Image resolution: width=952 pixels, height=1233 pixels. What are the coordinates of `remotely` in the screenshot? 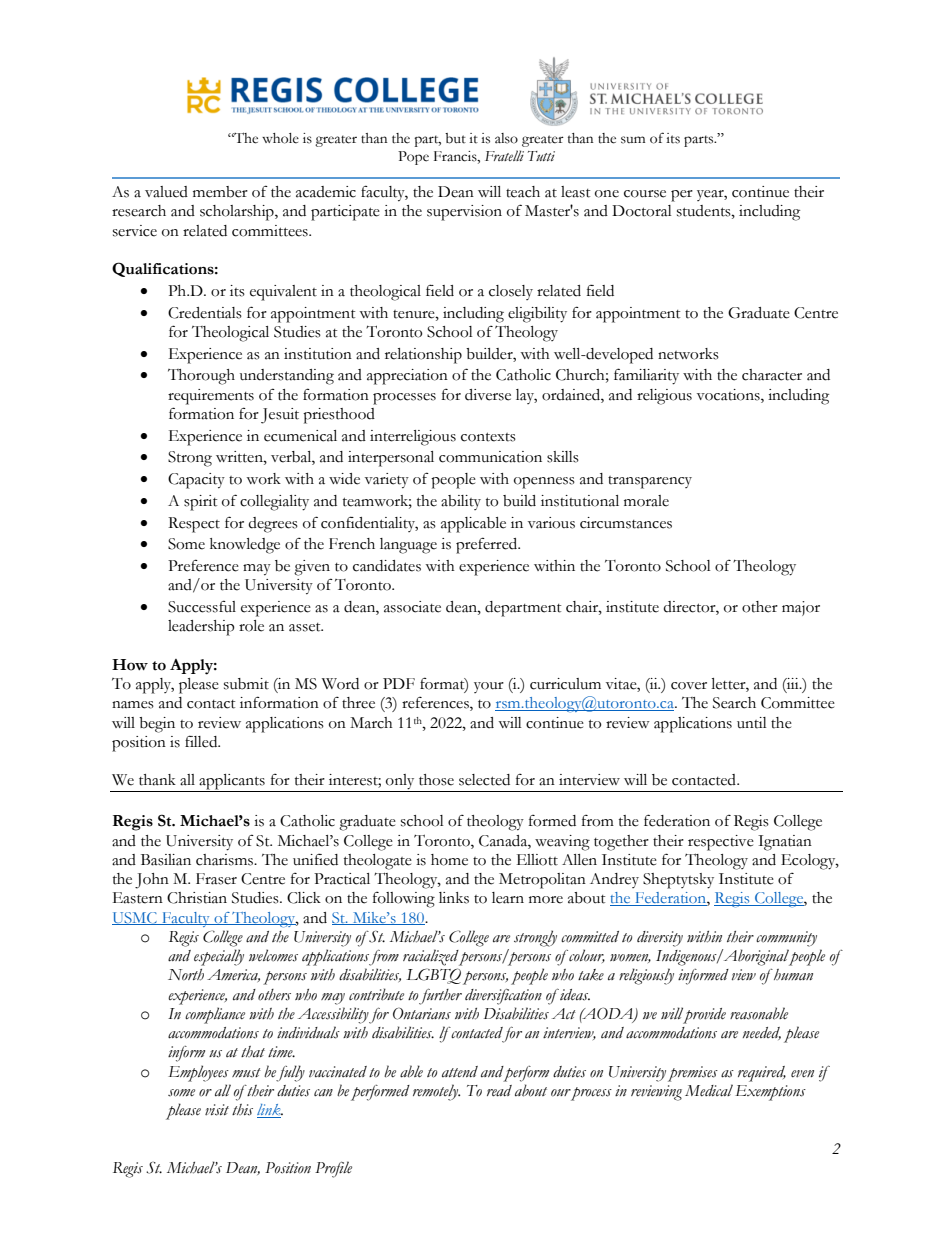 It's located at (436, 1092).
